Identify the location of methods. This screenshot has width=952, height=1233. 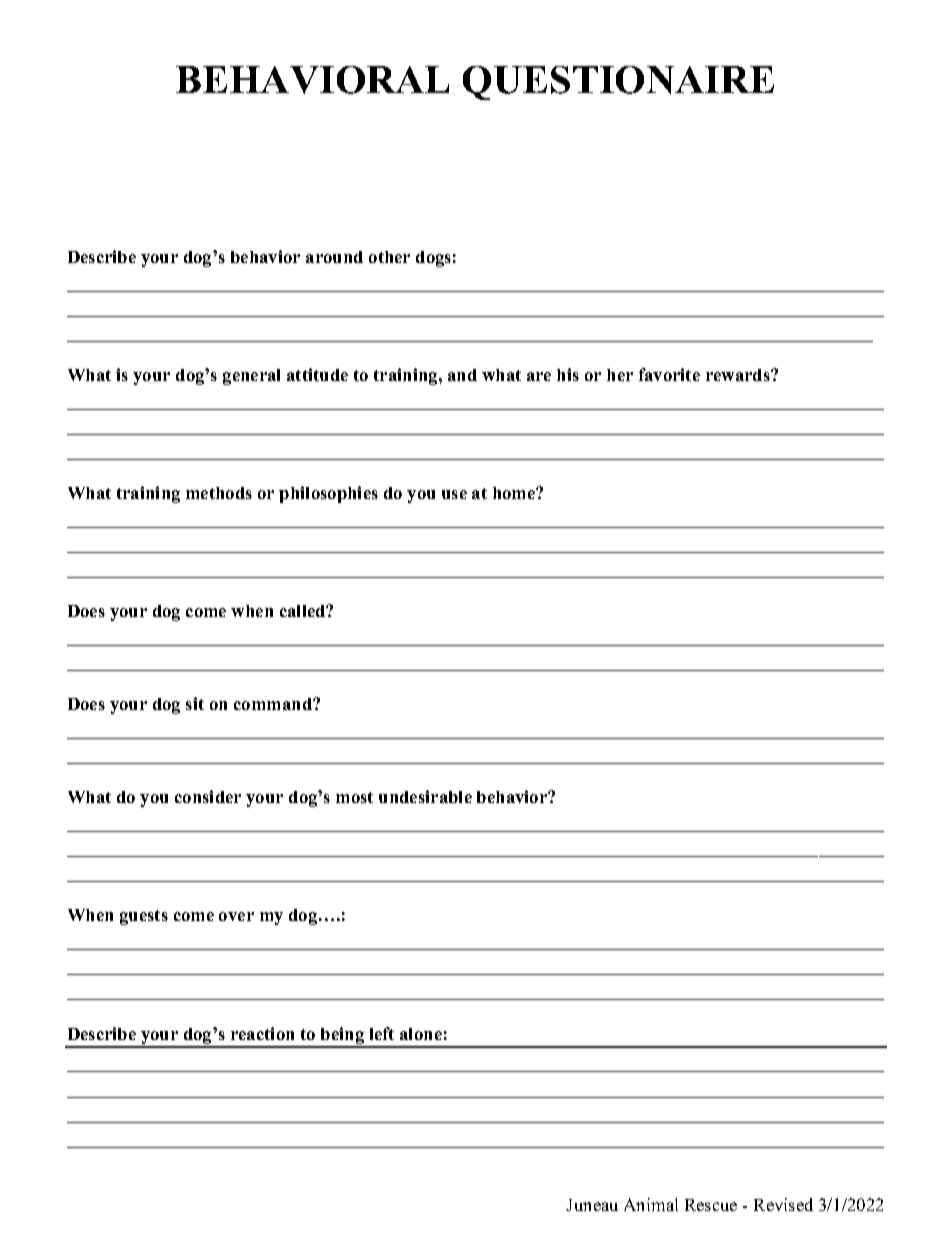
(219, 493).
